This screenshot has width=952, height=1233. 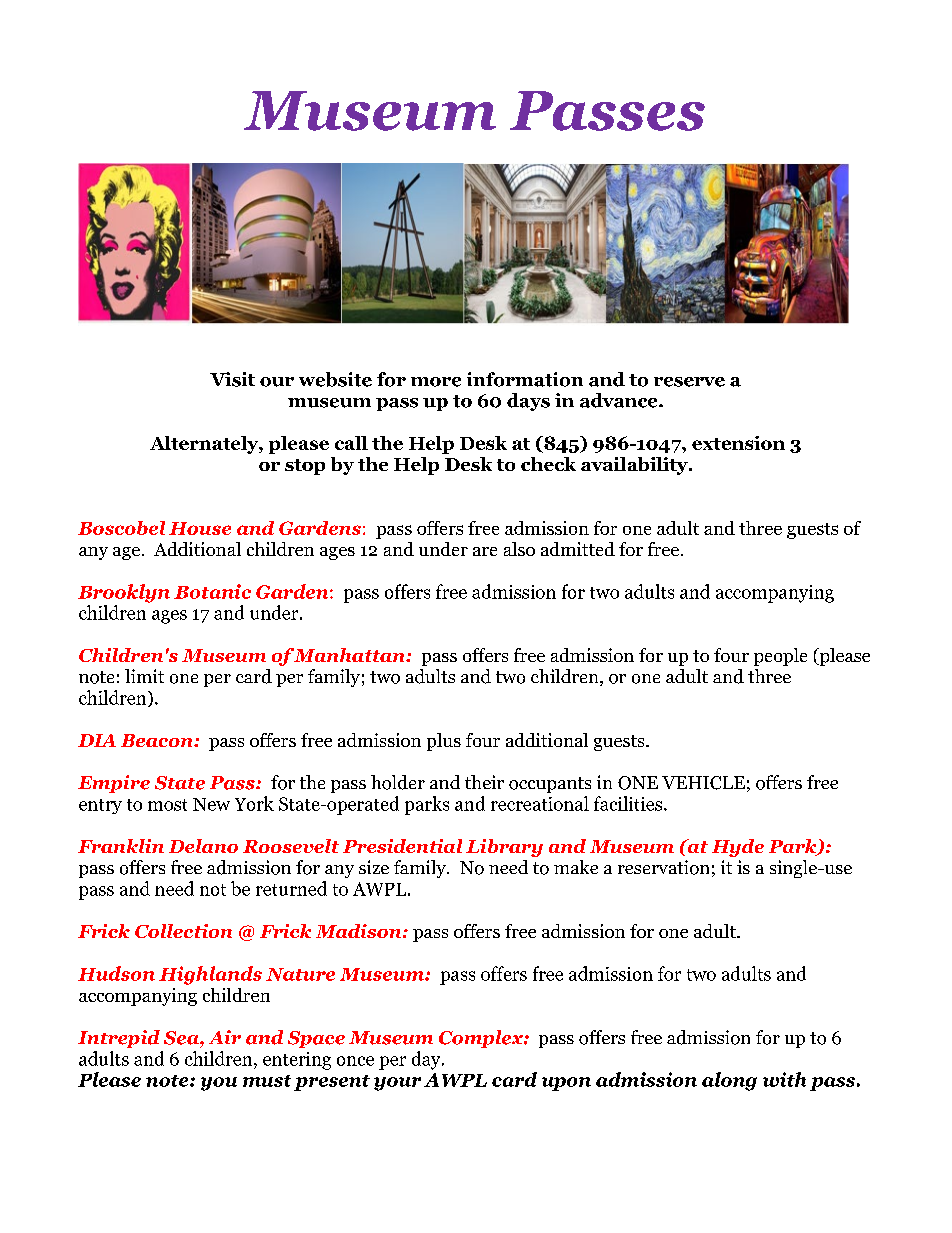 What do you see at coordinates (689, 382) in the screenshot?
I see `reserve` at bounding box center [689, 382].
